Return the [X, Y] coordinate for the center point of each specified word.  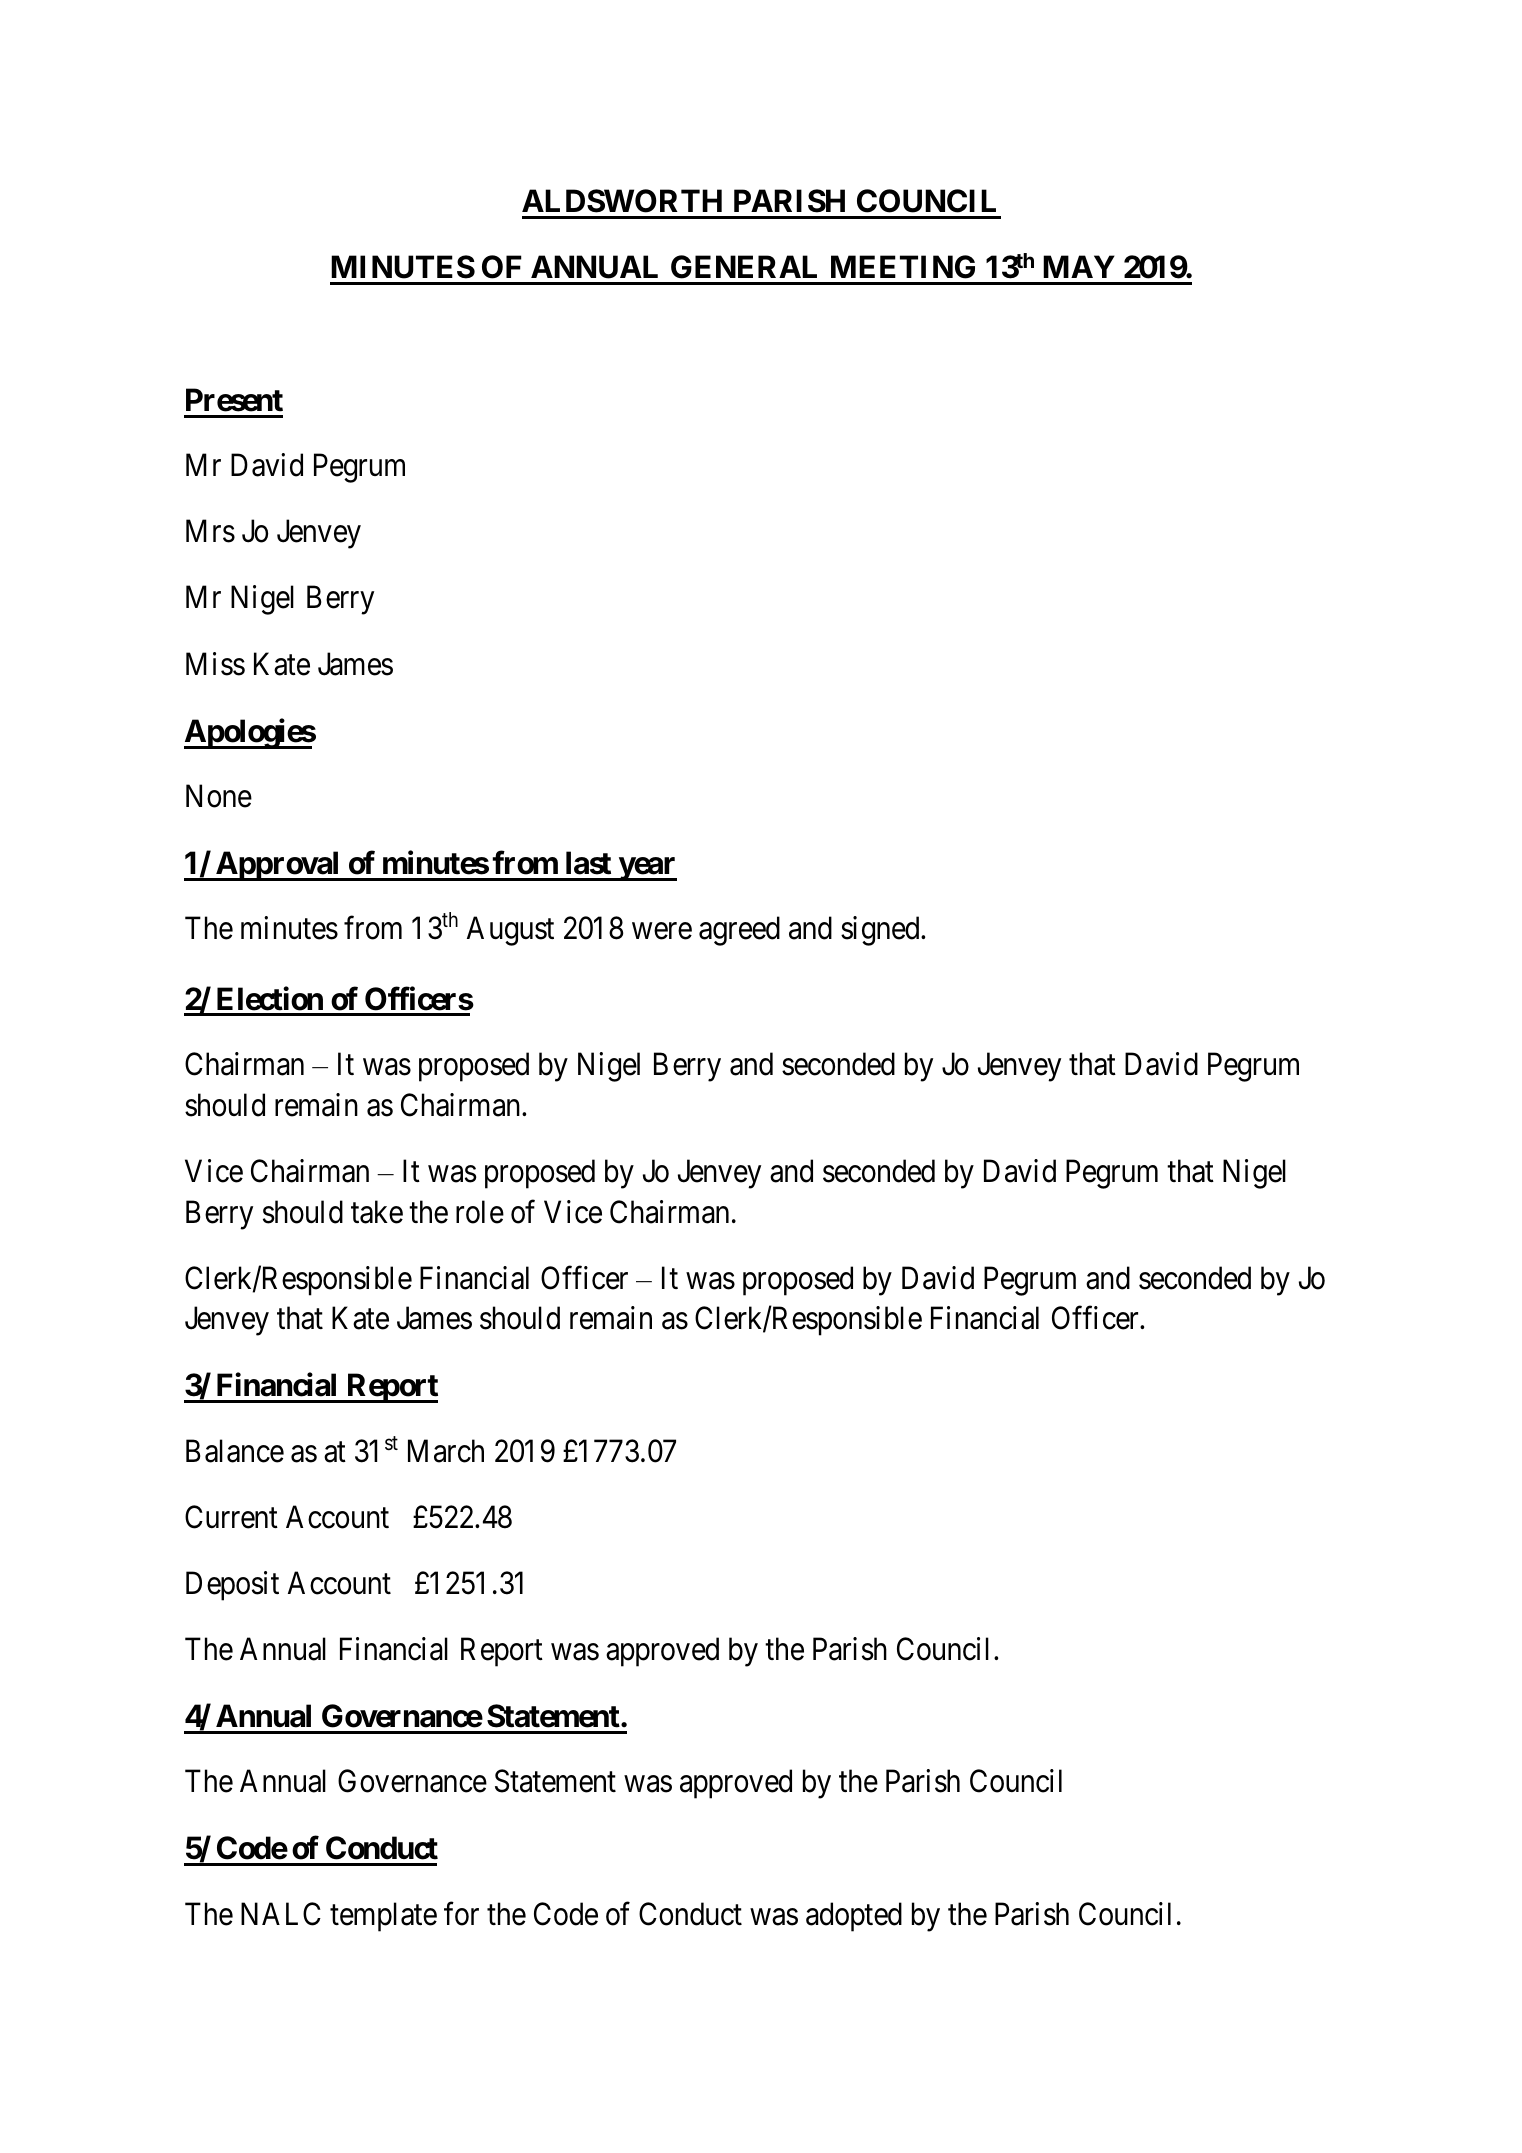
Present [234, 400]
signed [881, 931]
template [383, 1917]
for [461, 1914]
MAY [1079, 266]
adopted [854, 1917]
